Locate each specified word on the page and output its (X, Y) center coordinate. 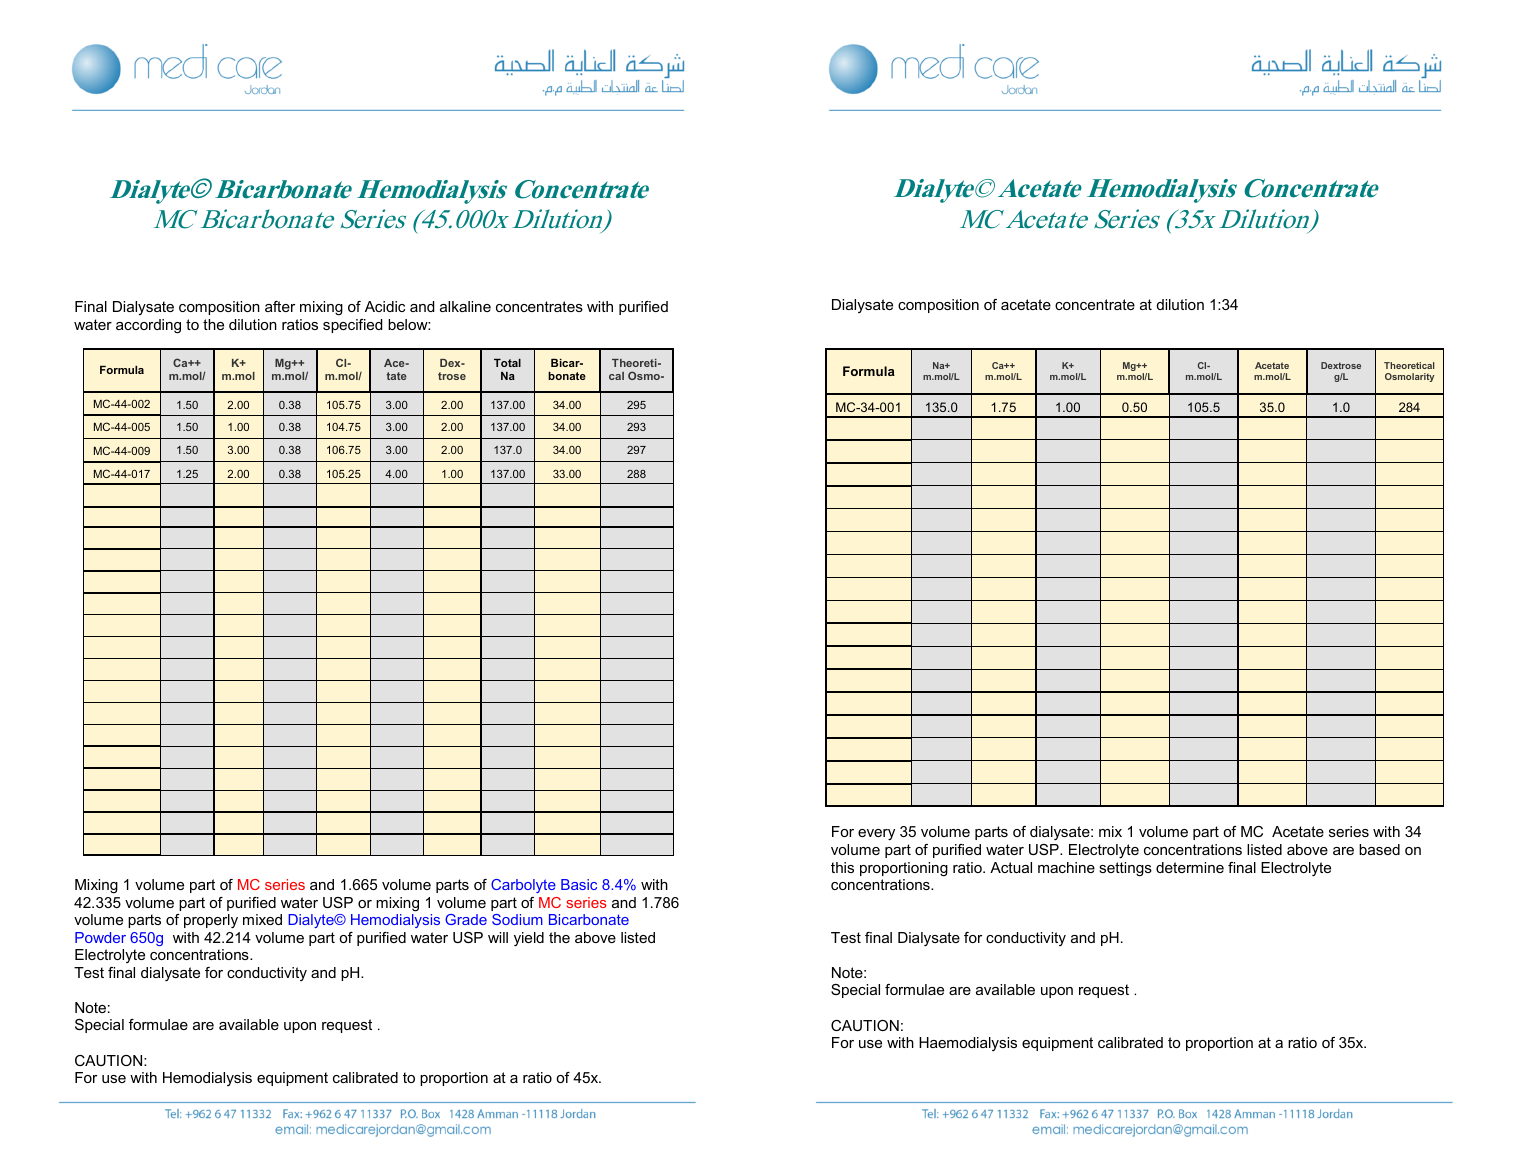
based (1379, 849)
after (280, 306)
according (148, 326)
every (876, 835)
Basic (579, 884)
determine (1190, 867)
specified (352, 326)
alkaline (465, 306)
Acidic (385, 306)
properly (211, 921)
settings (1125, 869)
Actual (1011, 867)
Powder (100, 937)
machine (1066, 867)
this (842, 867)
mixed (262, 919)
